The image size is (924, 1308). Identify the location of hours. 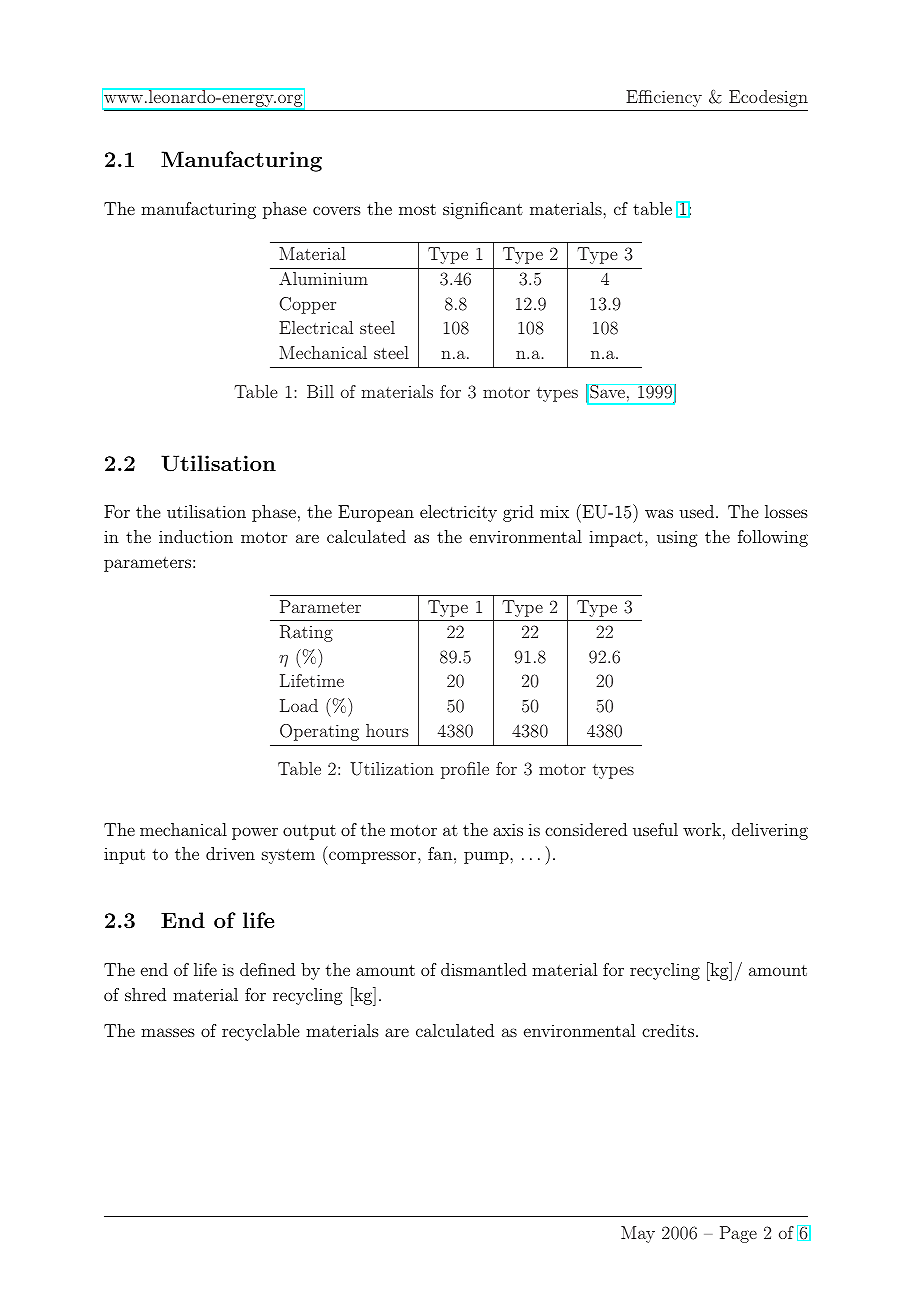
(387, 730).
